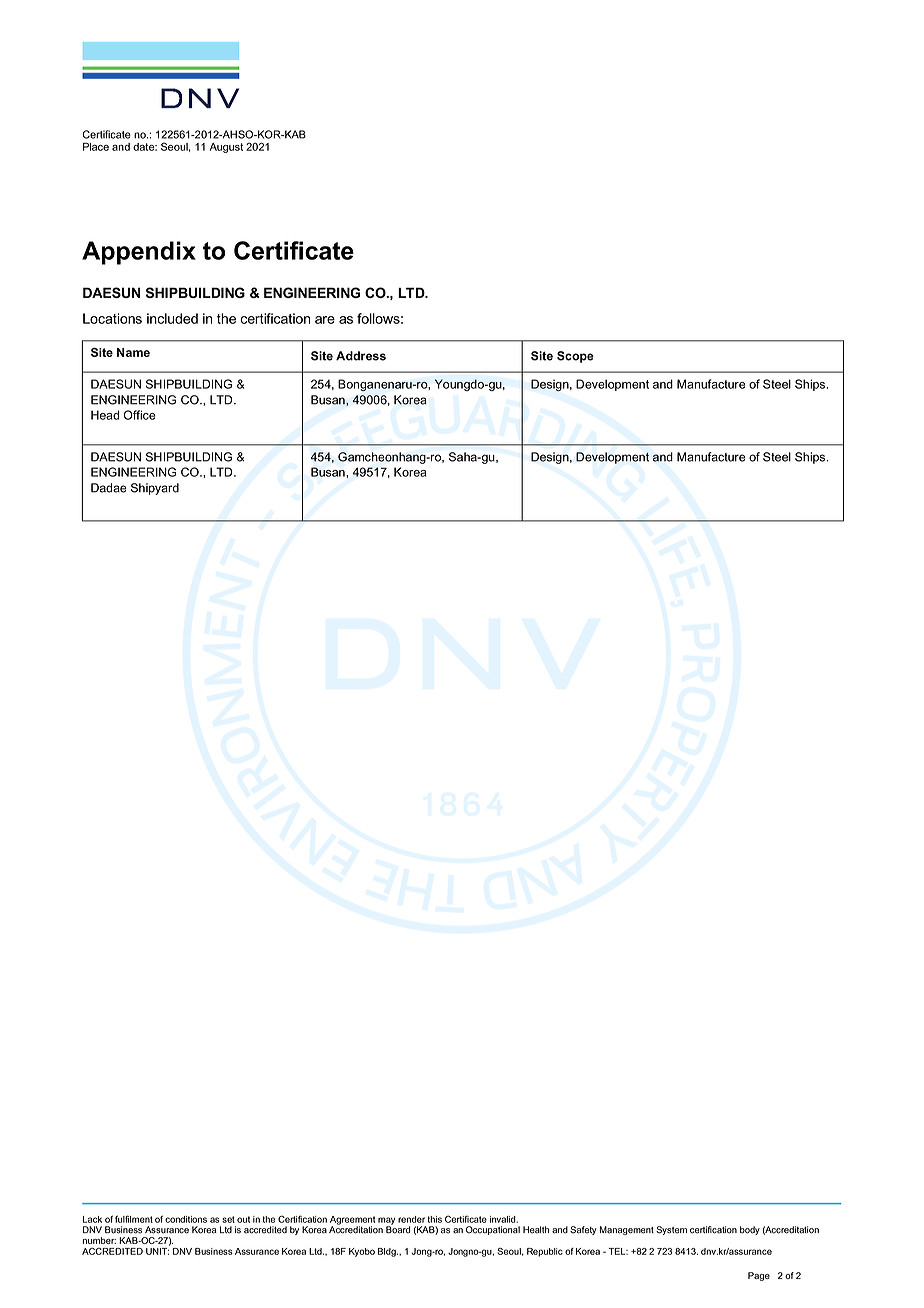  I want to click on Shipyard, so click(155, 489).
